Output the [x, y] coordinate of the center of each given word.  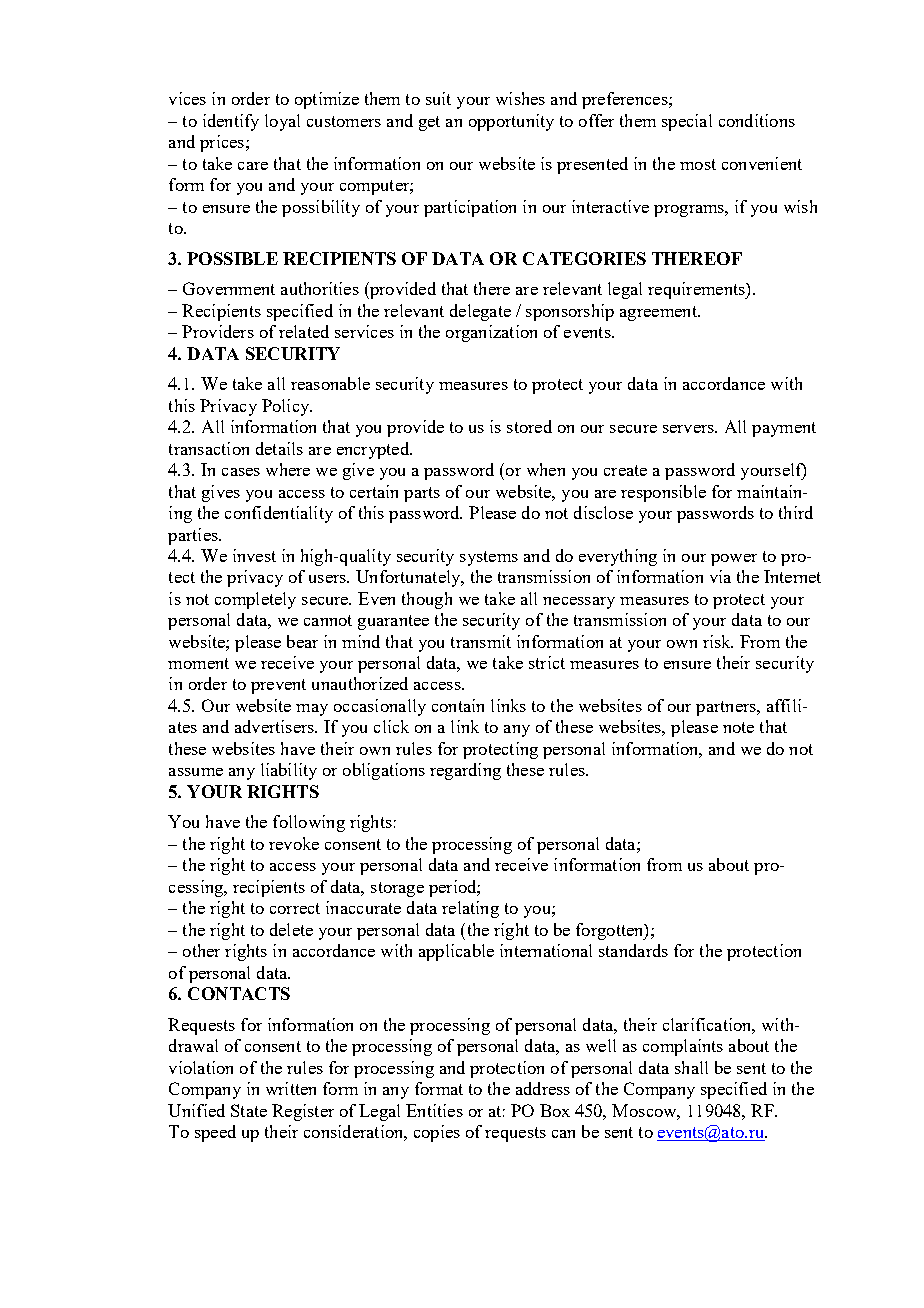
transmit [481, 641]
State [249, 1110]
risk [718, 641]
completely [255, 600]
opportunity [511, 122]
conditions [757, 120]
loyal [282, 122]
